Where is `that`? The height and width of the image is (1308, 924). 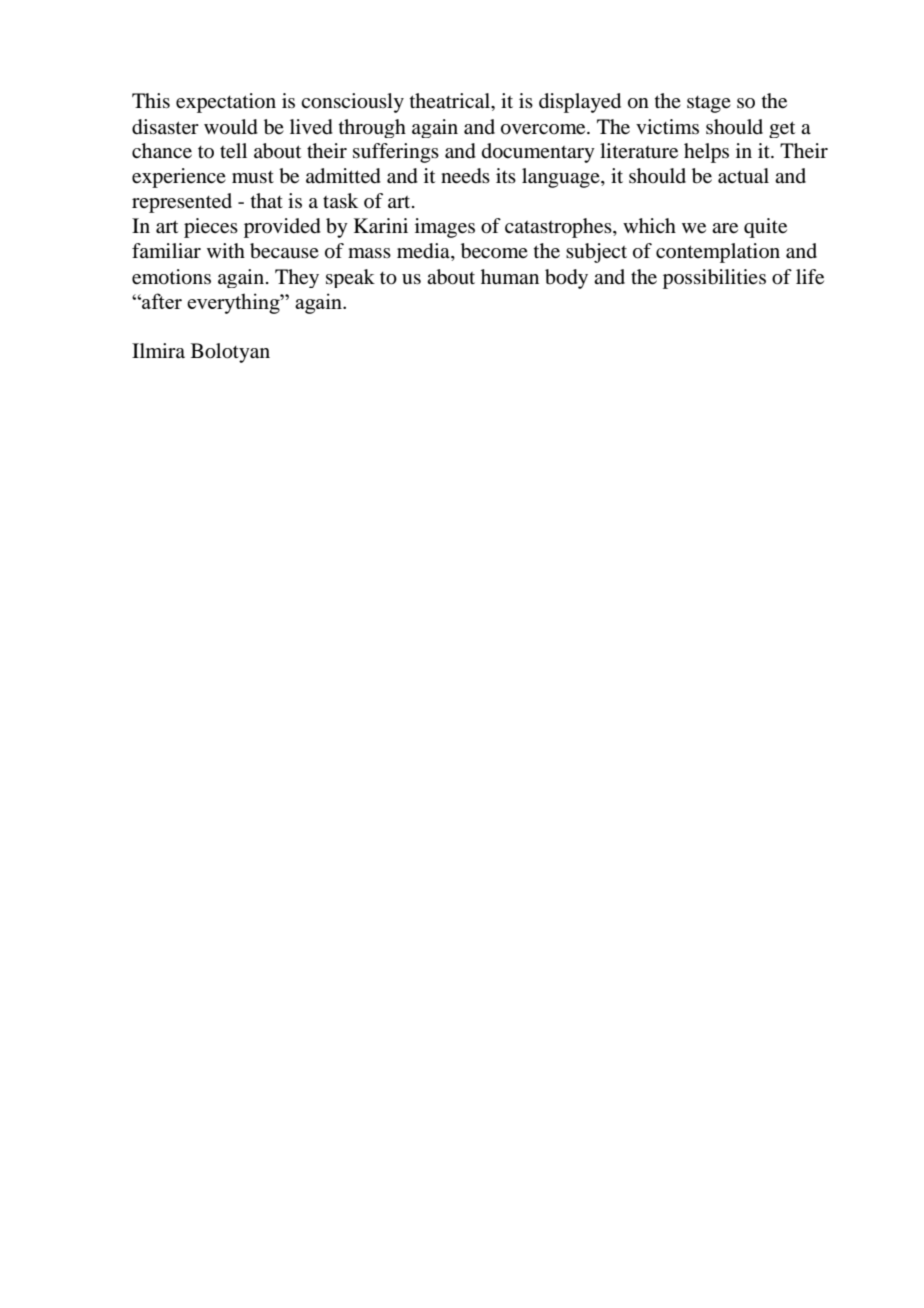
that is located at coordinates (267, 200).
